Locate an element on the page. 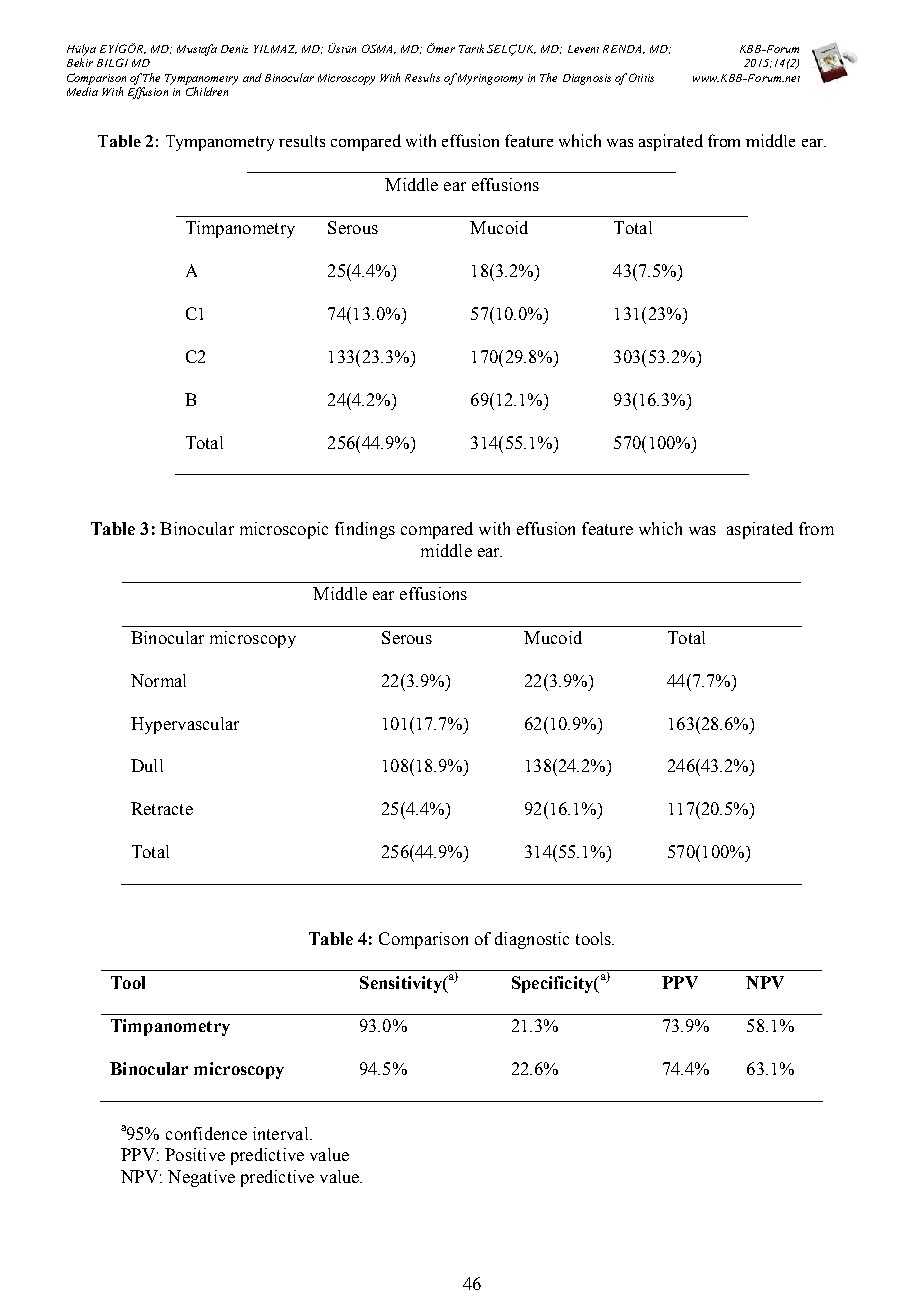 This document has height=1308, width=924. findings is located at coordinates (365, 530).
